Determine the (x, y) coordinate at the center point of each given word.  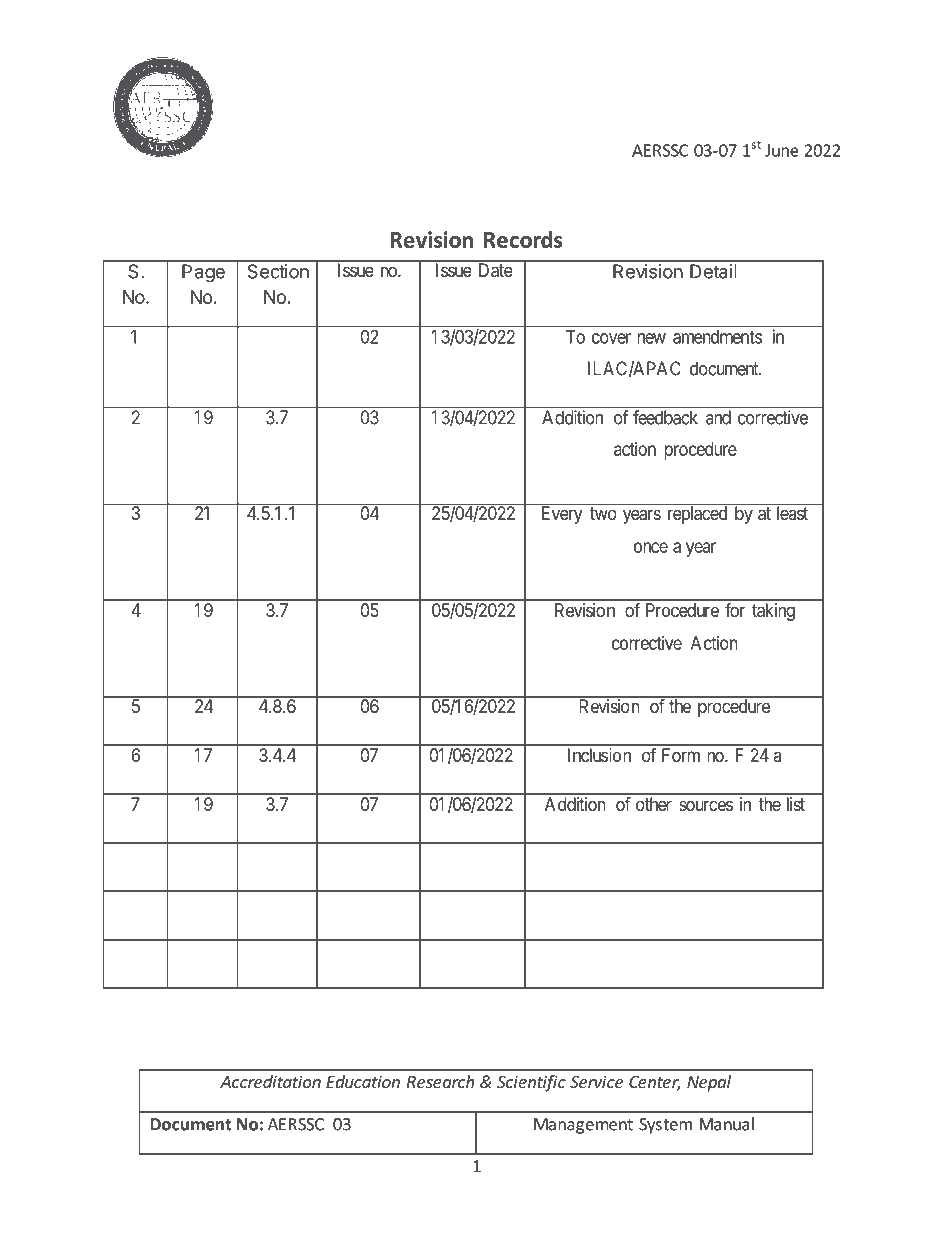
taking (773, 612)
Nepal (709, 1083)
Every (562, 515)
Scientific (531, 1083)
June (782, 150)
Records (523, 239)
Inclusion (599, 755)
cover (611, 338)
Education (363, 1081)
